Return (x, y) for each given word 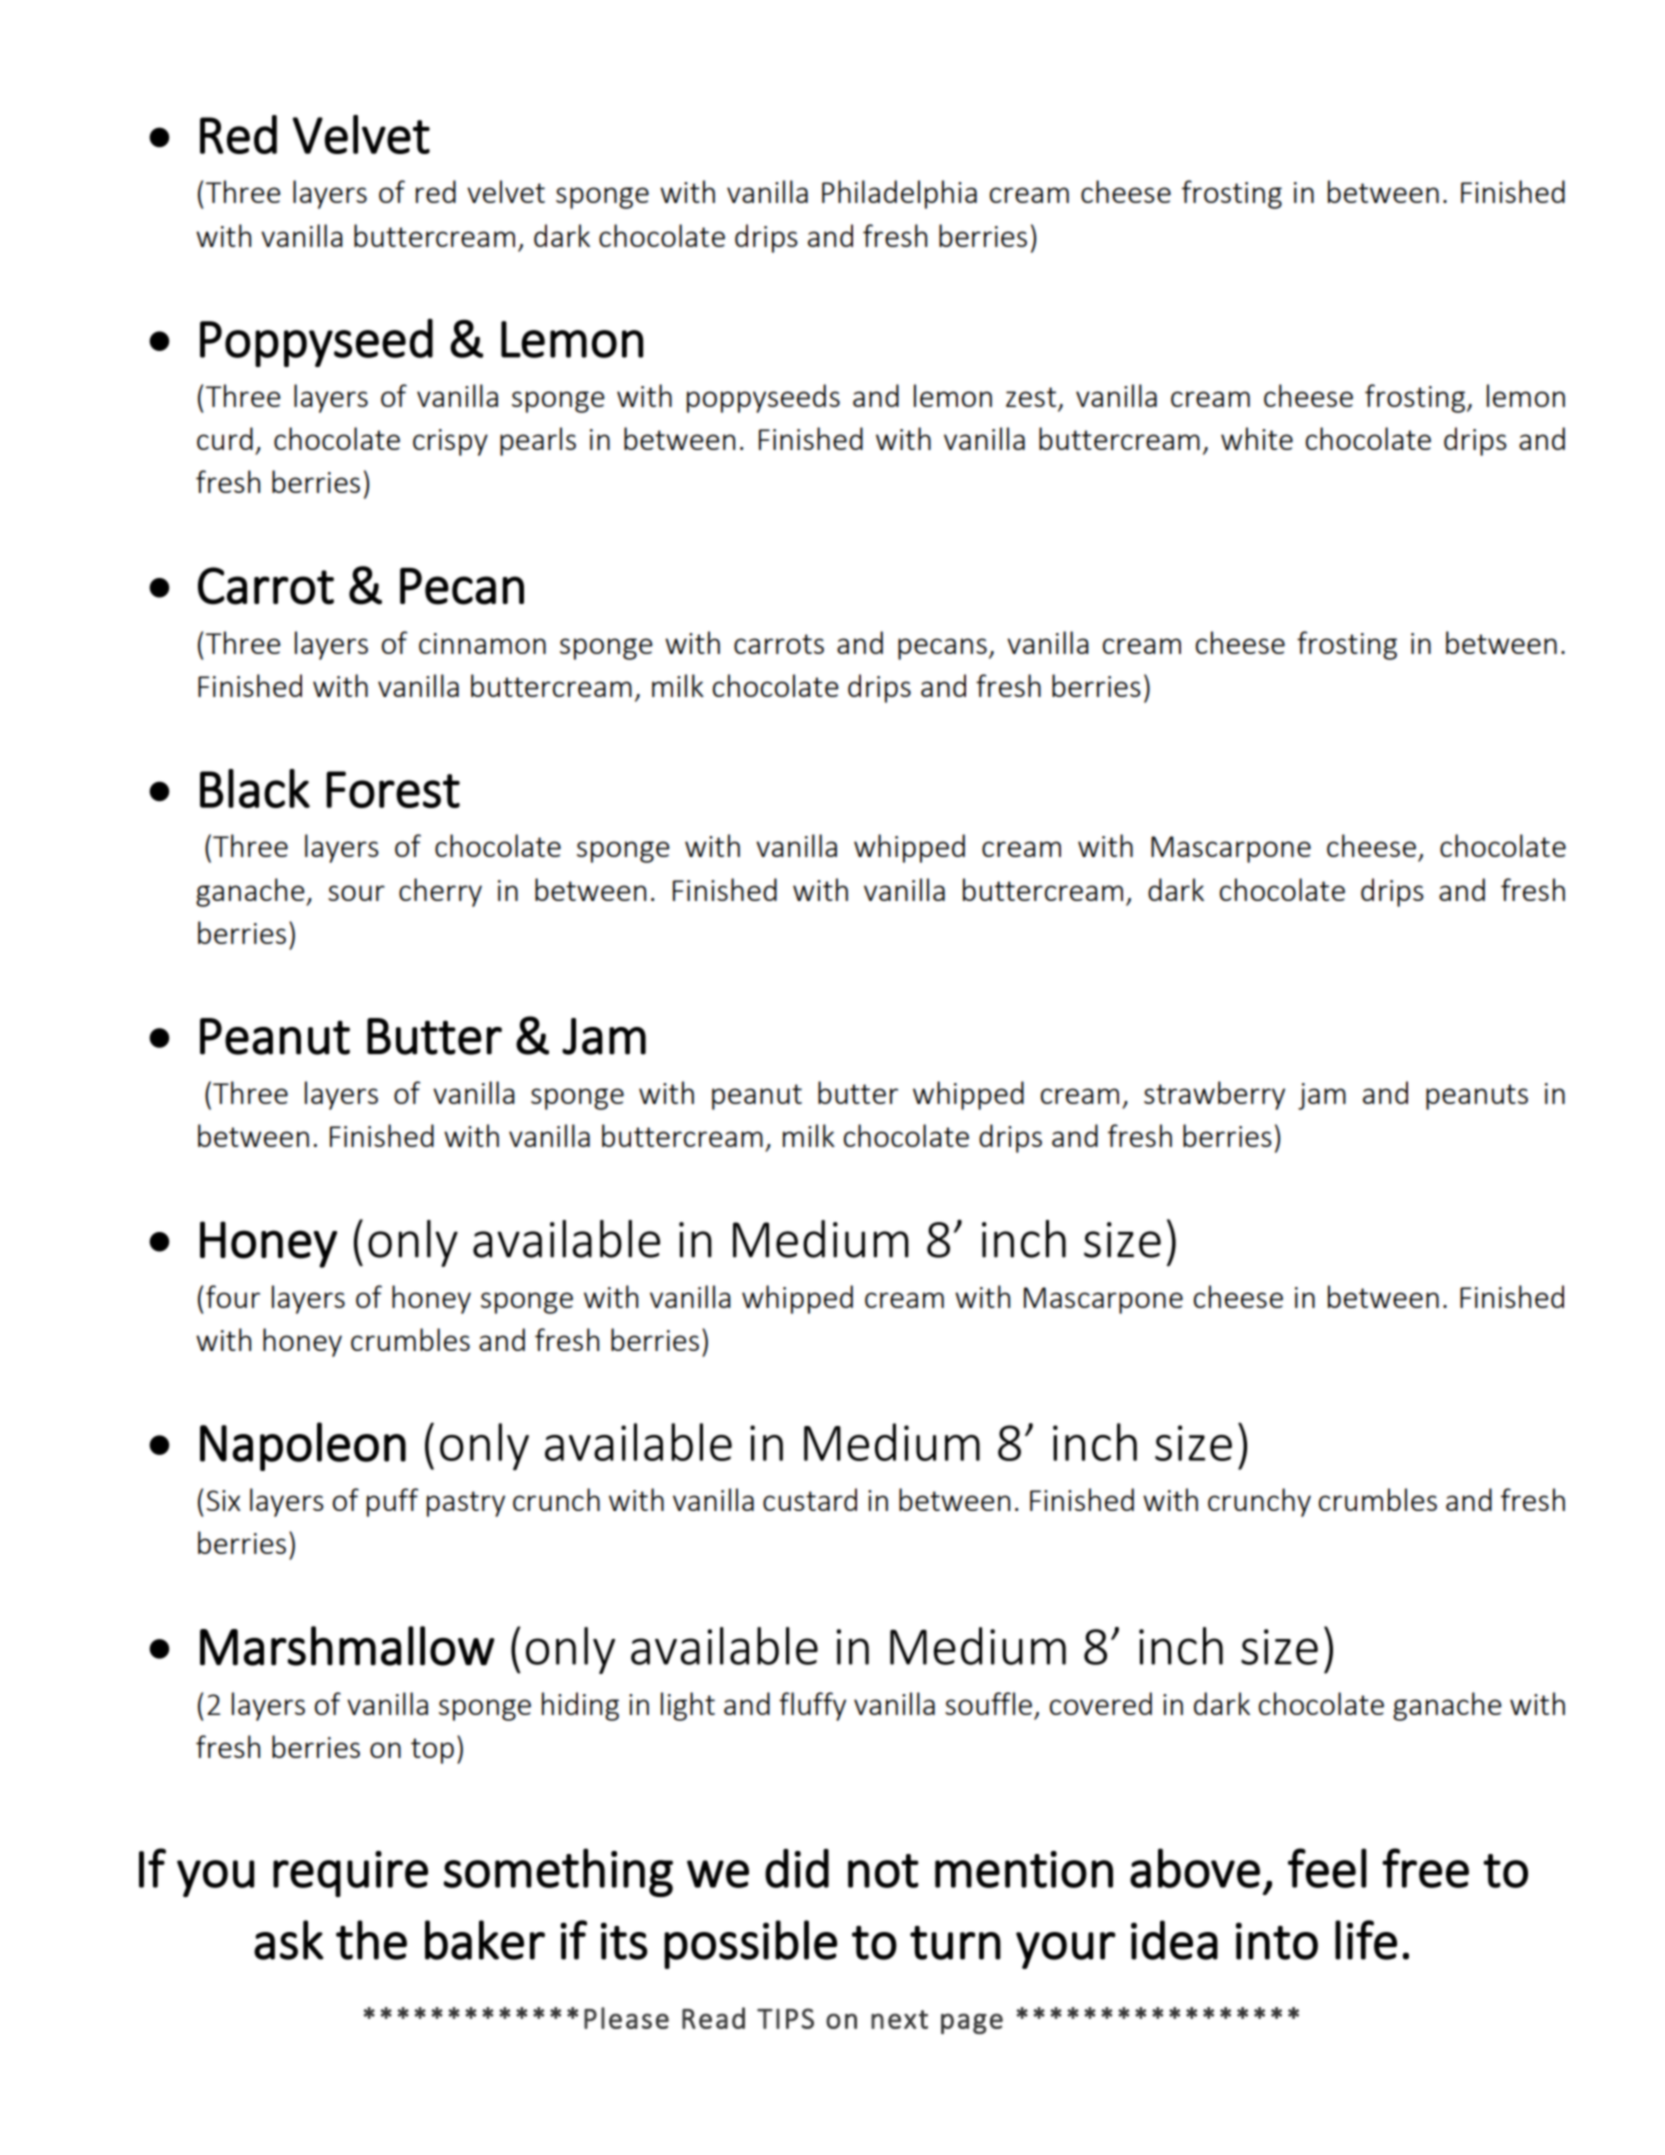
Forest (393, 789)
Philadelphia (899, 194)
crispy (450, 442)
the (371, 1940)
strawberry (1214, 1095)
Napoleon (303, 1446)
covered (1101, 1703)
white (1257, 438)
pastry (466, 1504)
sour (356, 893)
